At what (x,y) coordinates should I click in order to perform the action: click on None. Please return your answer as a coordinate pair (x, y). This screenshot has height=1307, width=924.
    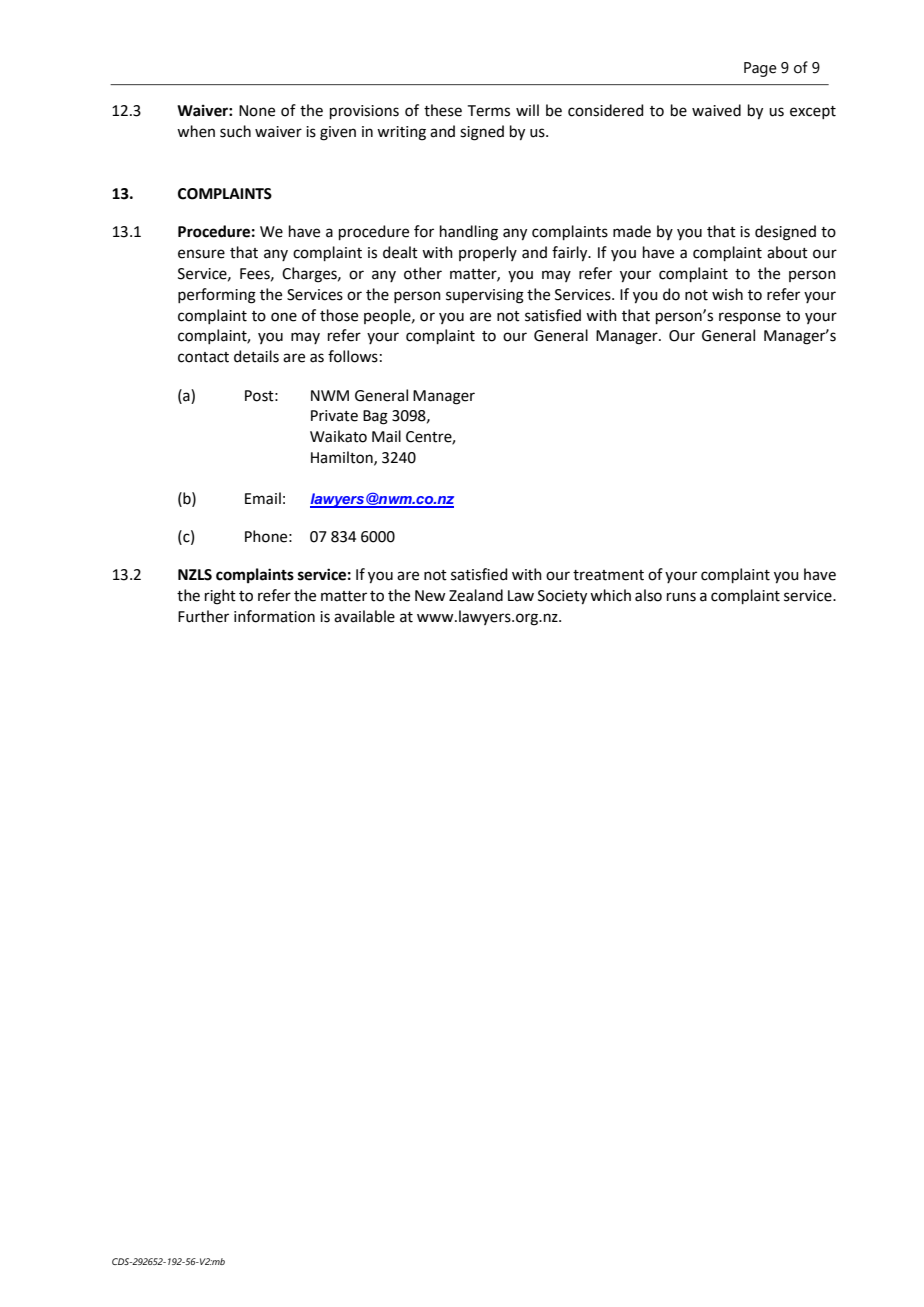
    Looking at the image, I should click on (257, 111).
